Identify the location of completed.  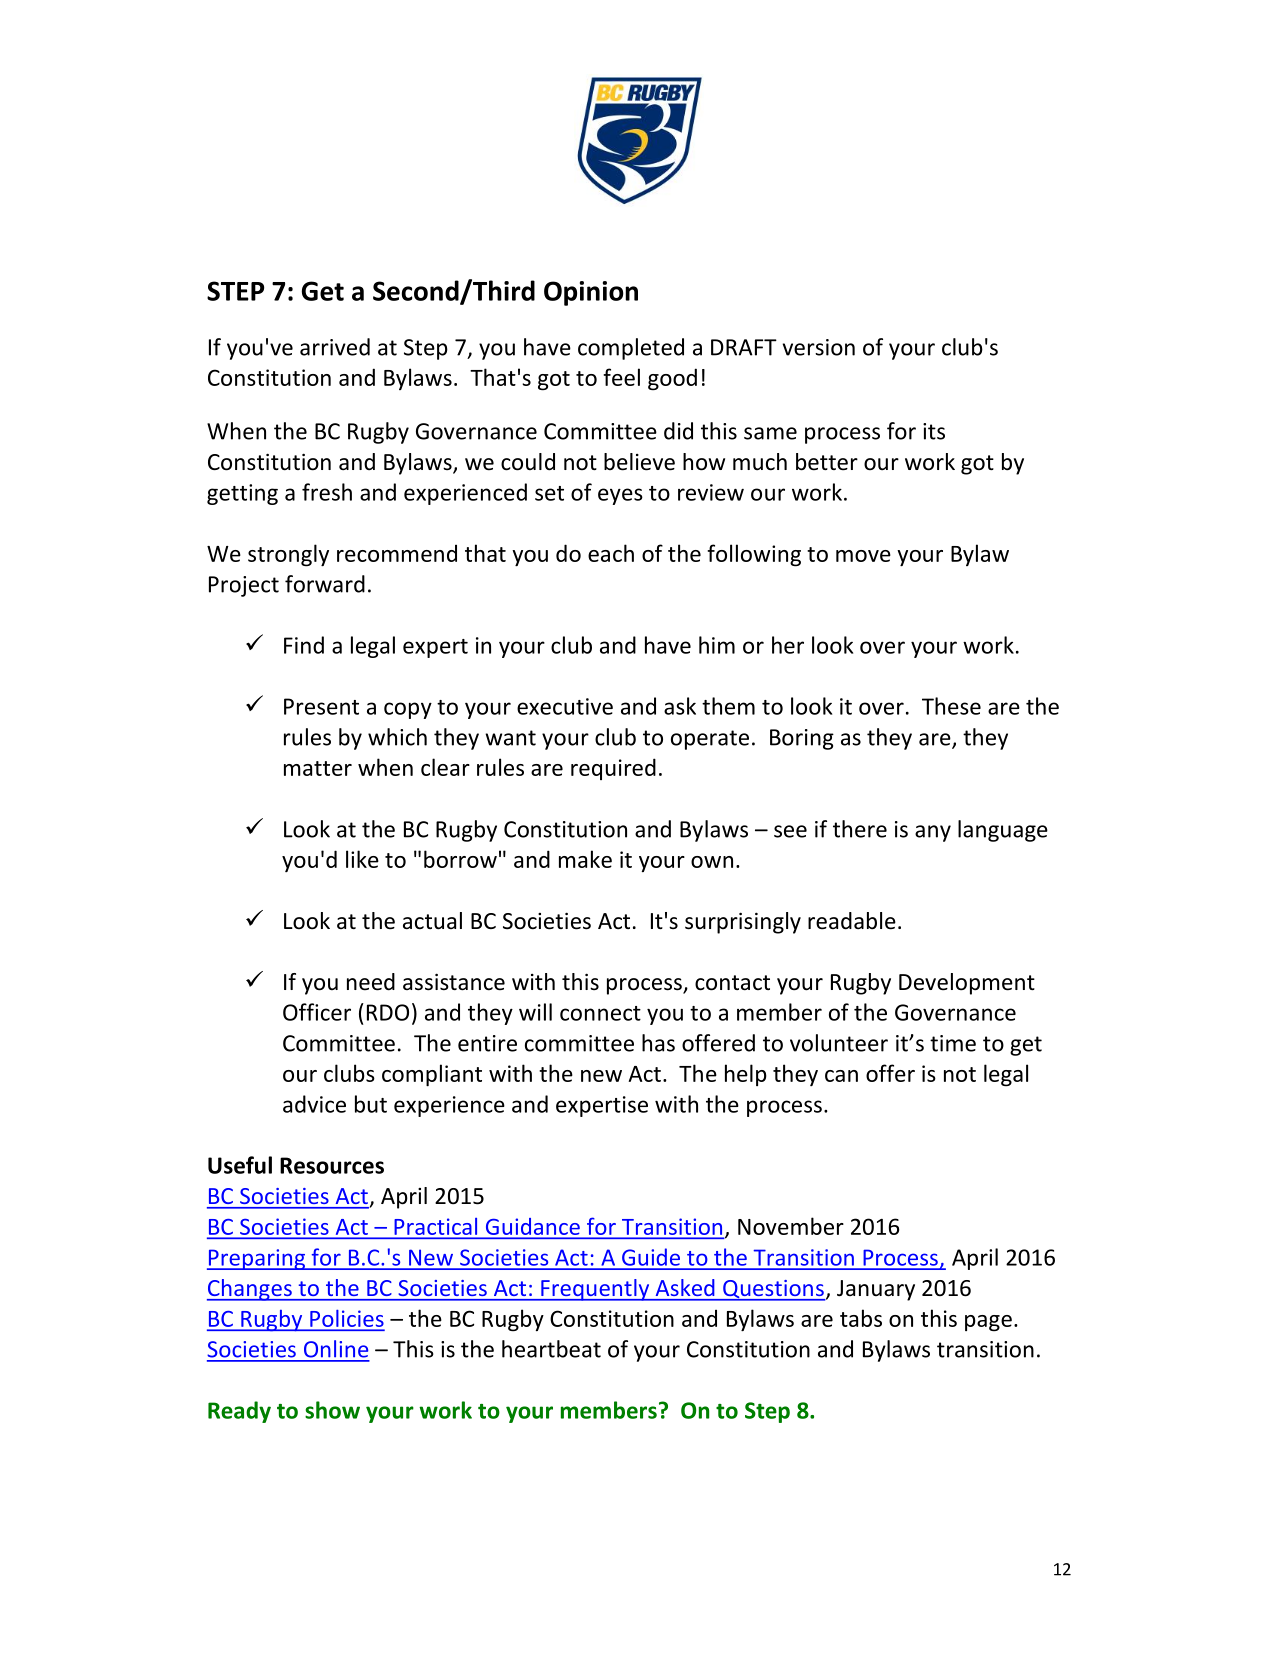
(631, 349).
